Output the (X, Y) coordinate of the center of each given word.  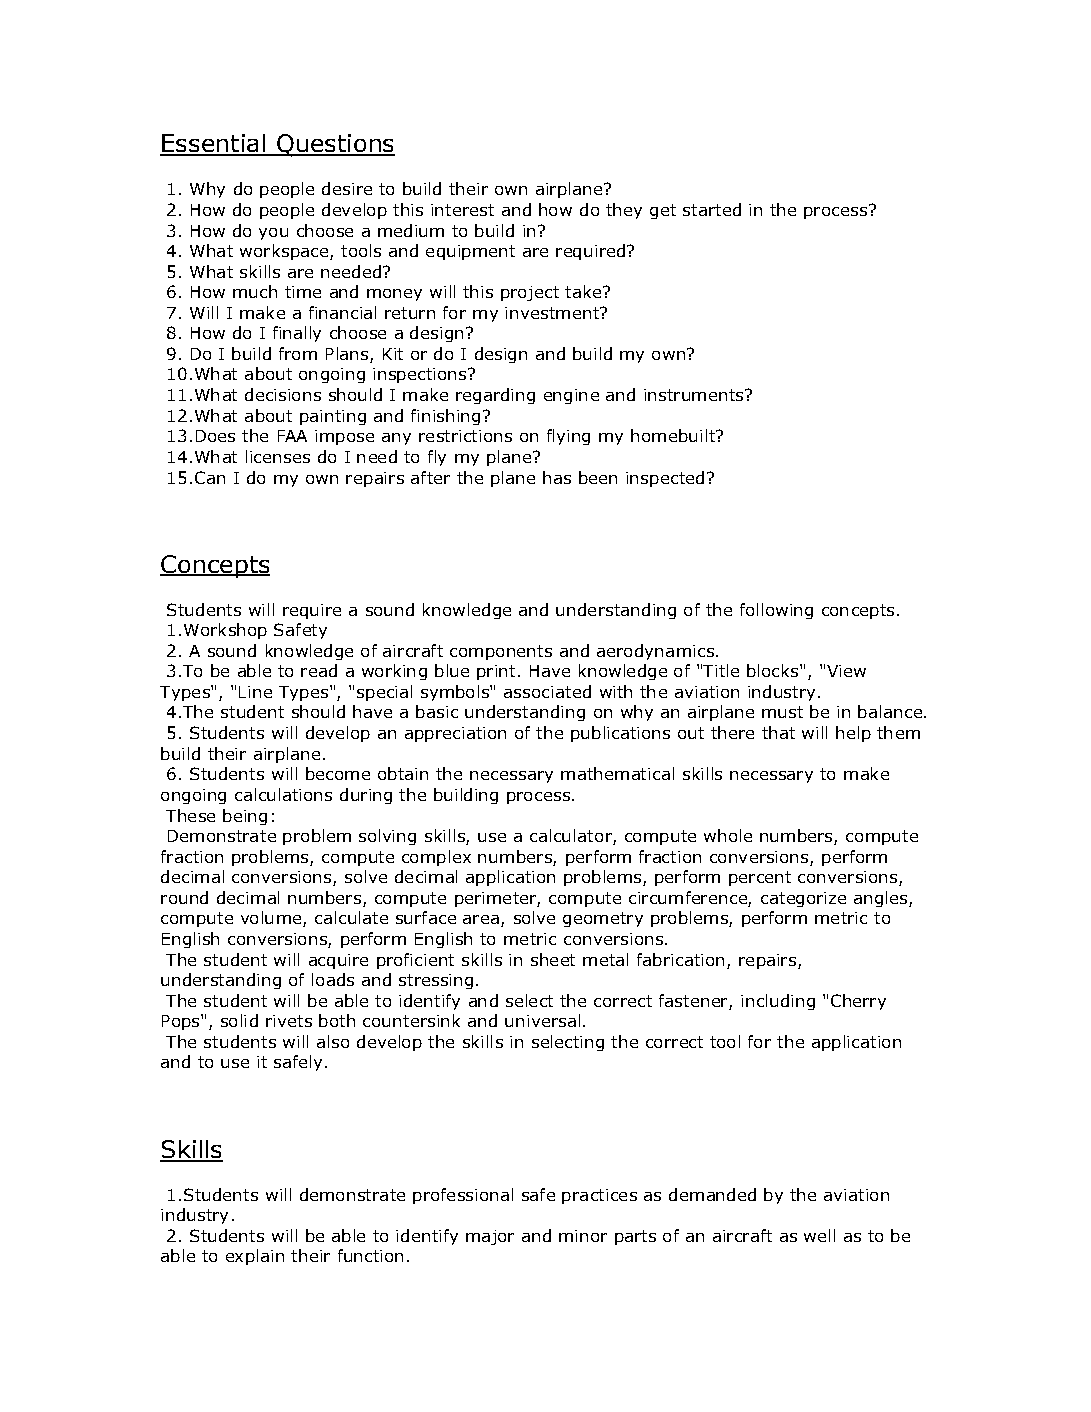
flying (568, 437)
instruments (695, 395)
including (778, 1002)
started (712, 209)
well (819, 1235)
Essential (213, 144)
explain (255, 1257)
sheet (553, 959)
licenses (278, 456)
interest (462, 210)
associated (547, 691)
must (782, 712)
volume (271, 917)
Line (255, 692)
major (490, 1237)
